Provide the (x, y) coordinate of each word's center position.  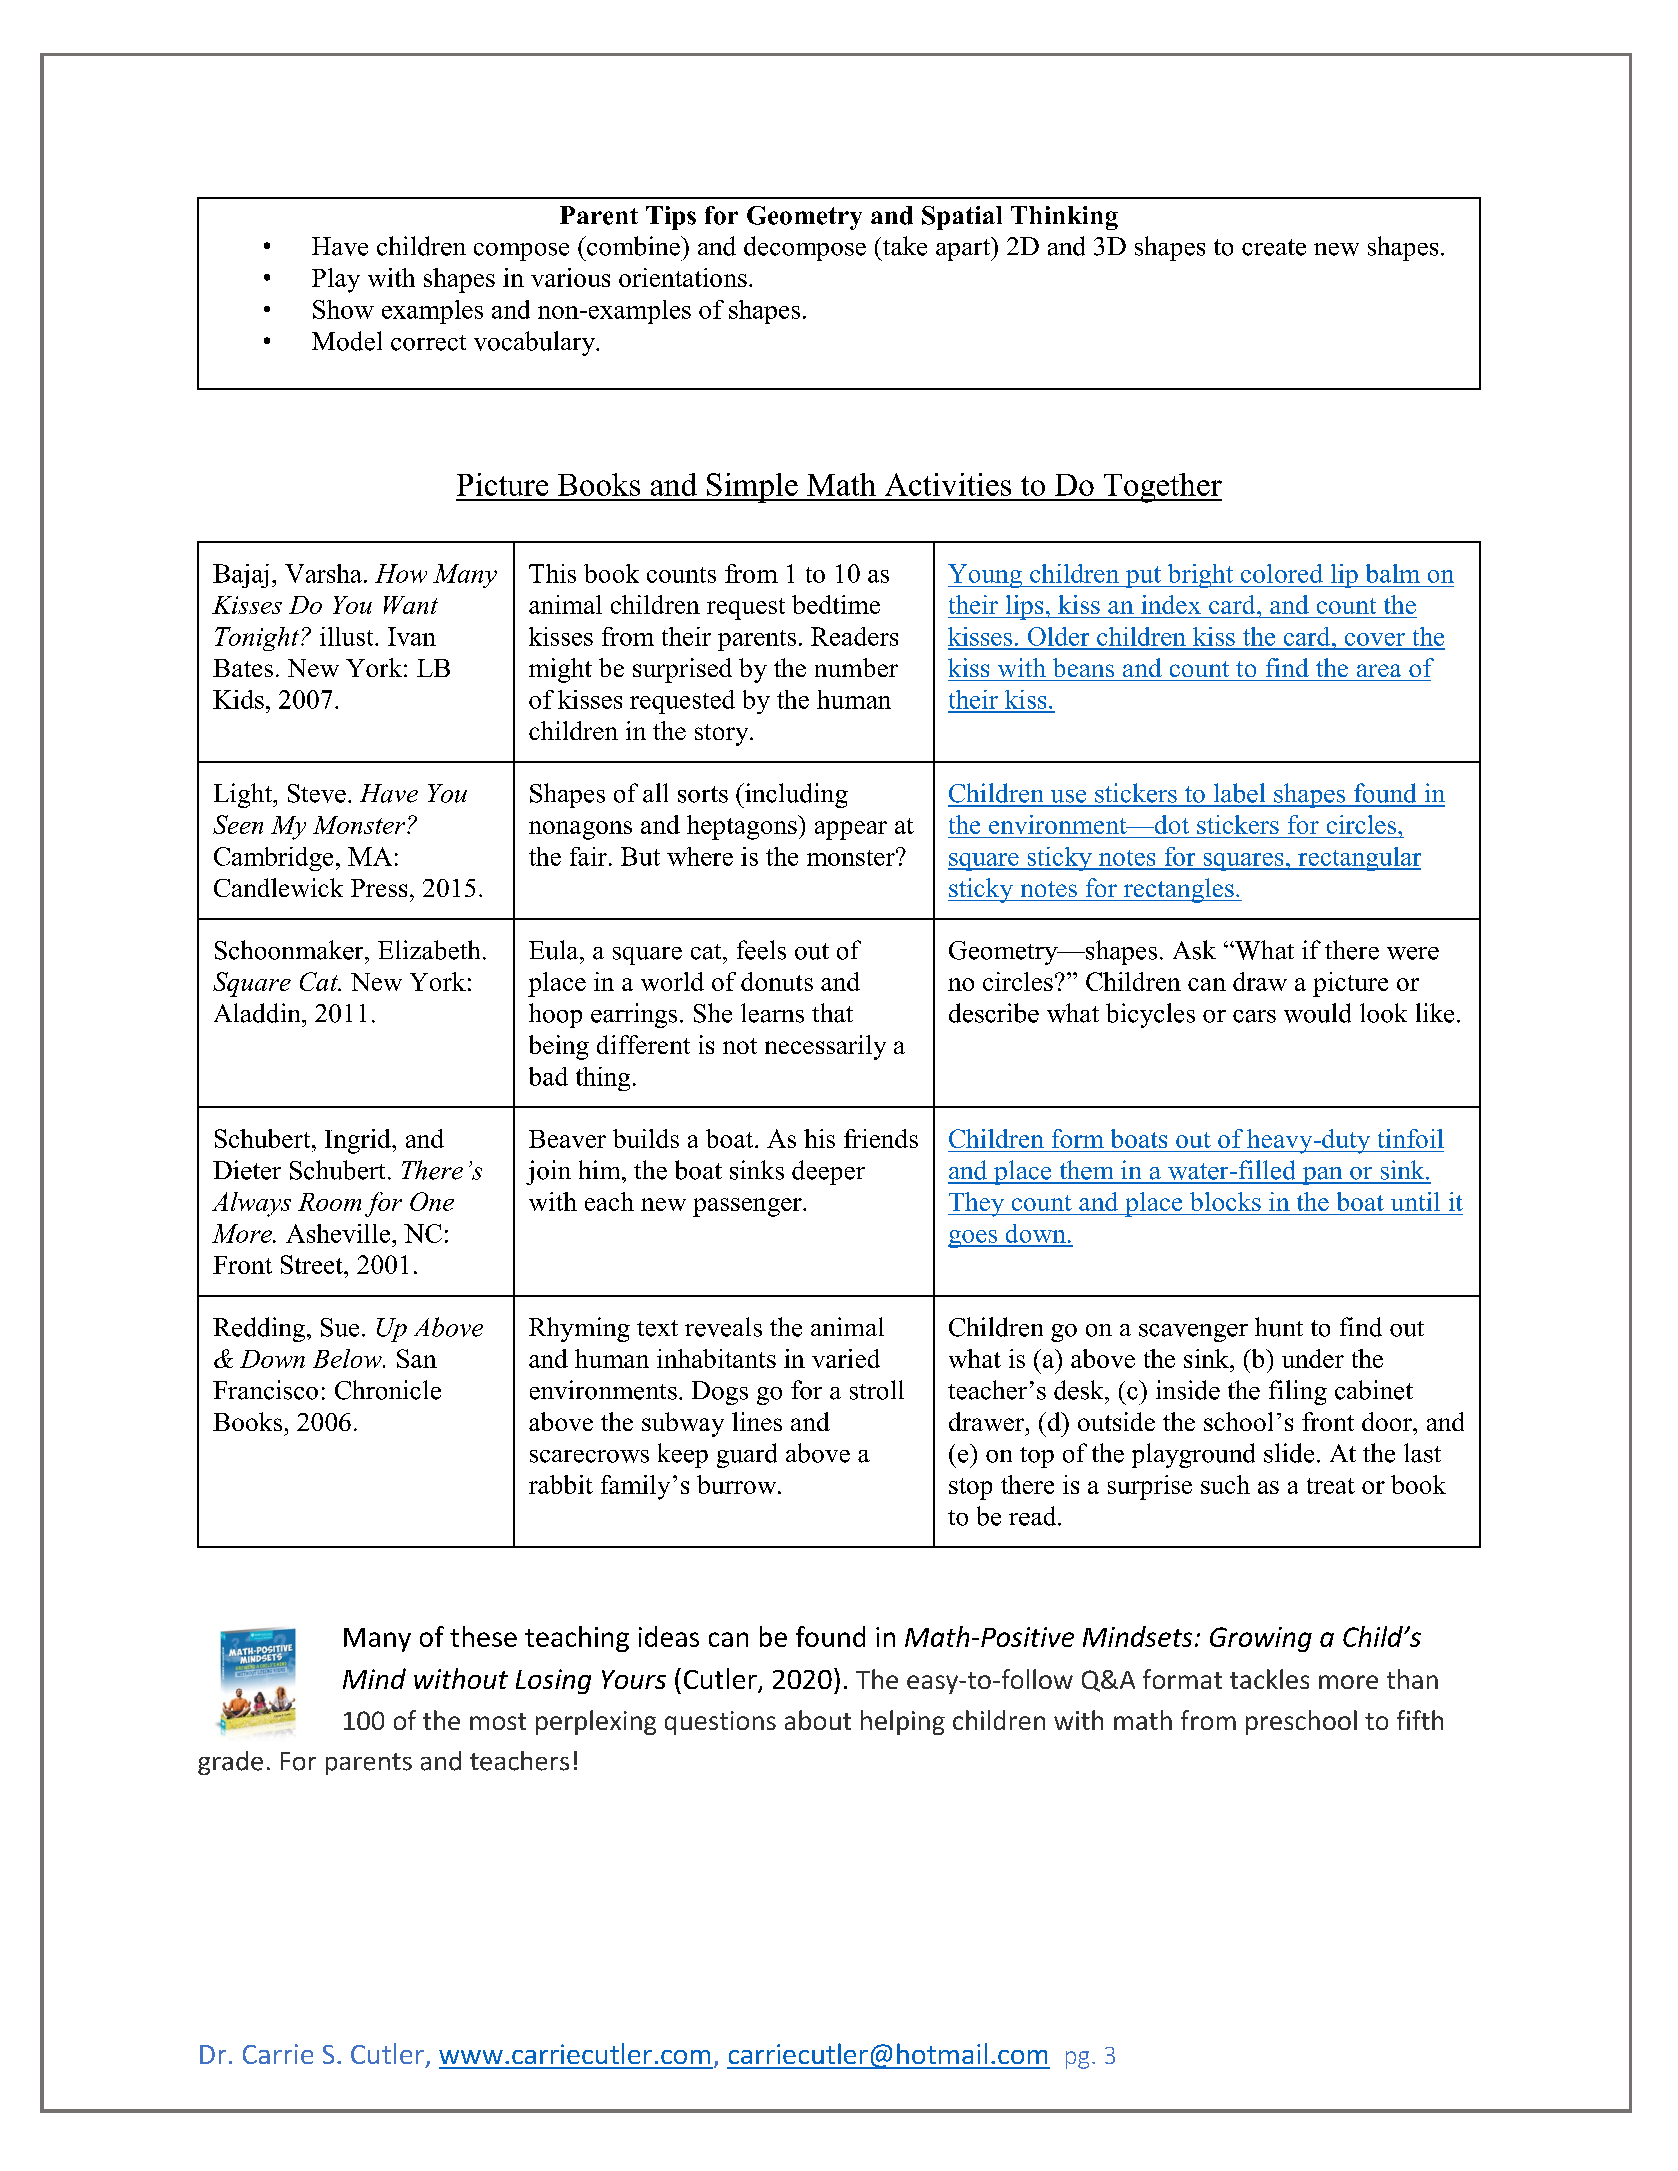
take (905, 246)
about (818, 1720)
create (1274, 247)
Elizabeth (429, 950)
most (498, 1721)
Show (343, 309)
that (832, 1013)
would (1317, 1013)
